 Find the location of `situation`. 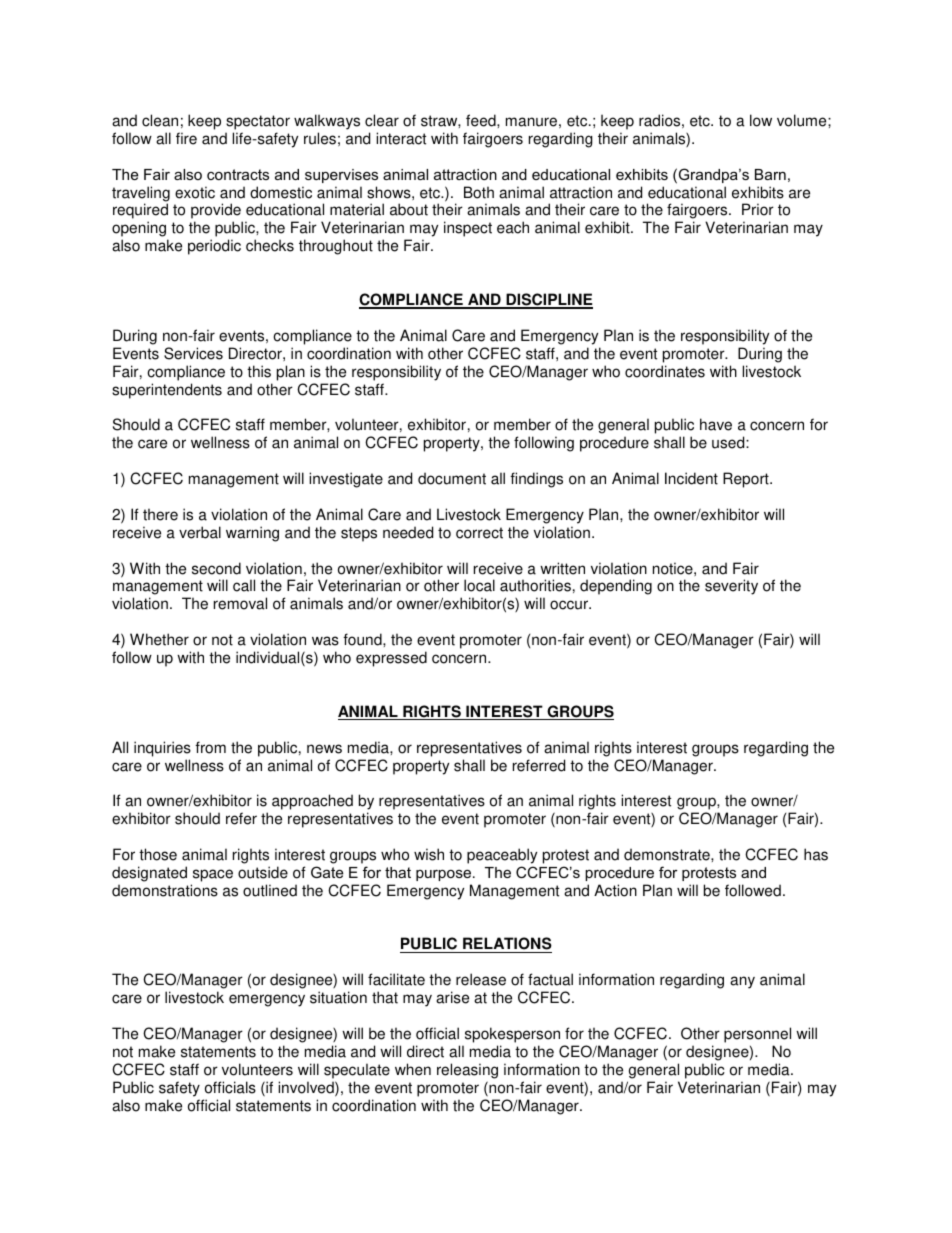

situation is located at coordinates (338, 997).
